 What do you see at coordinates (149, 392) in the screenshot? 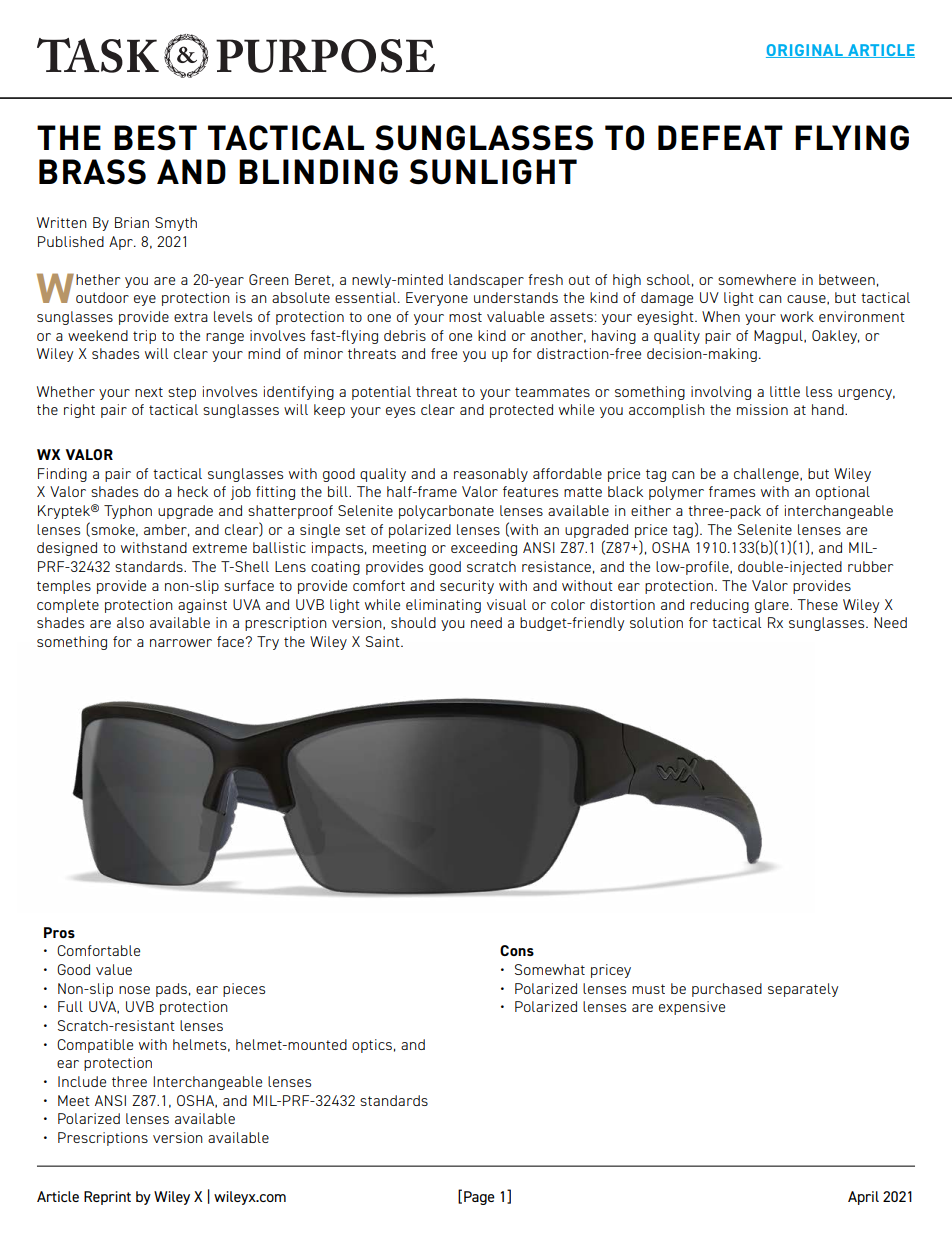
I see `next` at bounding box center [149, 392].
